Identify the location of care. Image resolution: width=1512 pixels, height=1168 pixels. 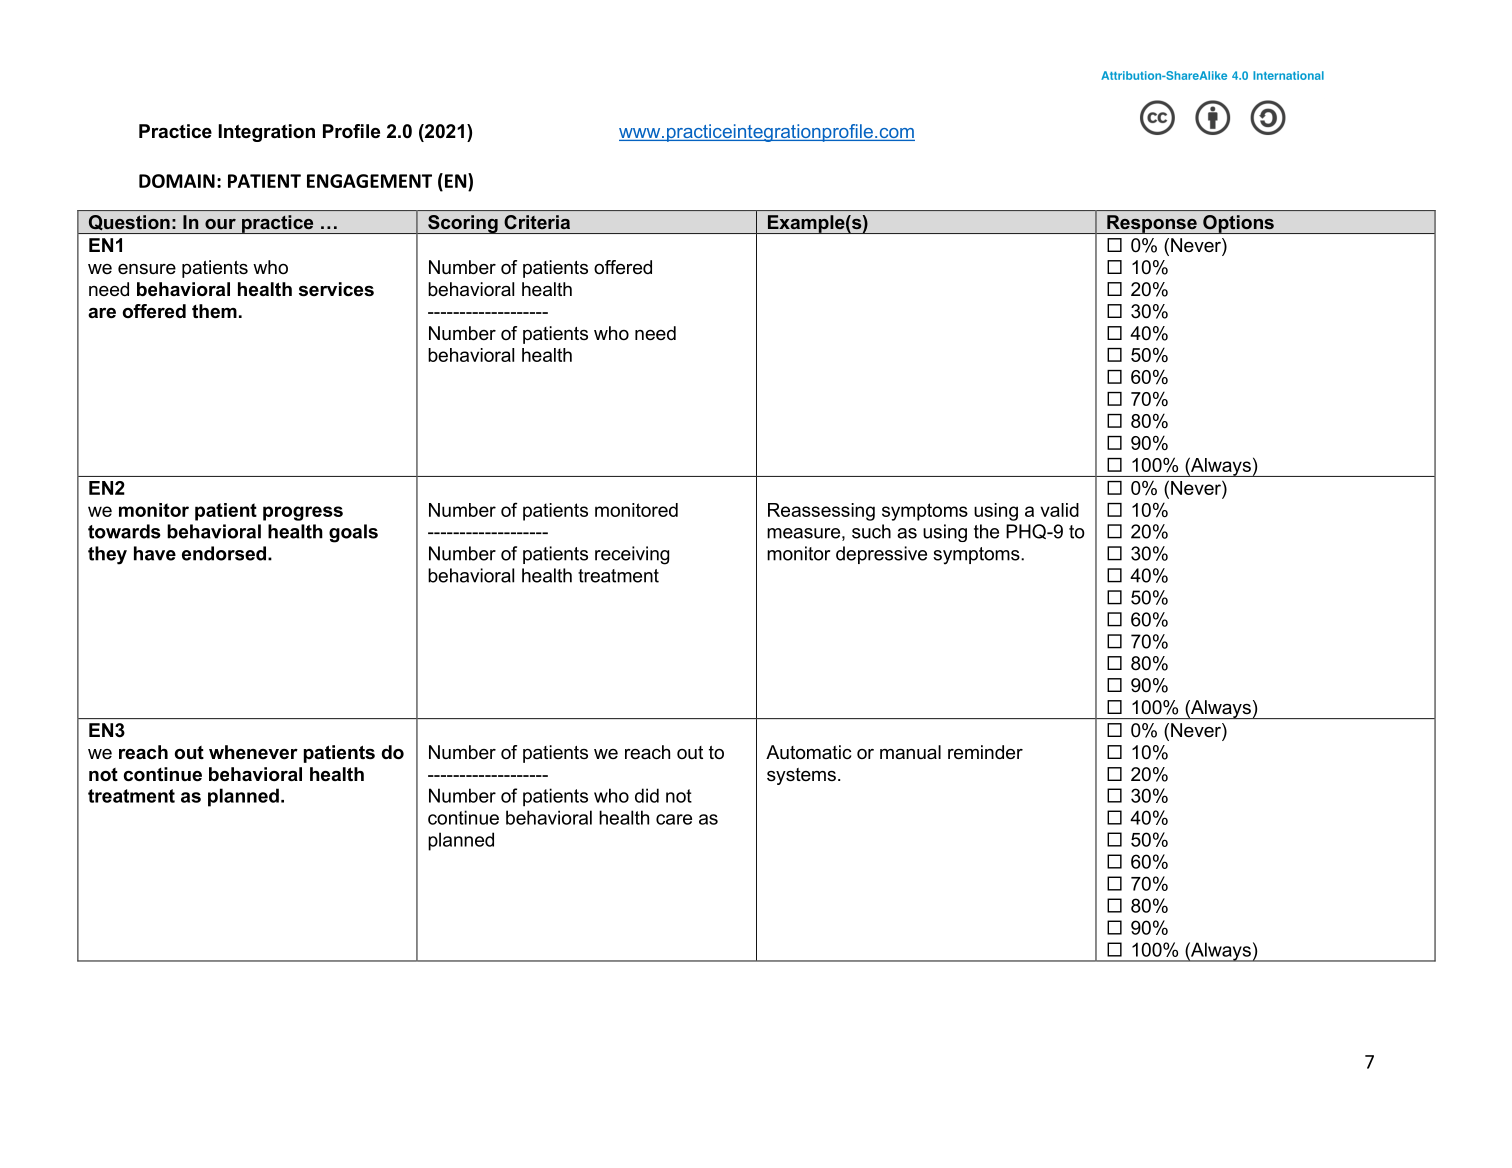
(674, 819).
